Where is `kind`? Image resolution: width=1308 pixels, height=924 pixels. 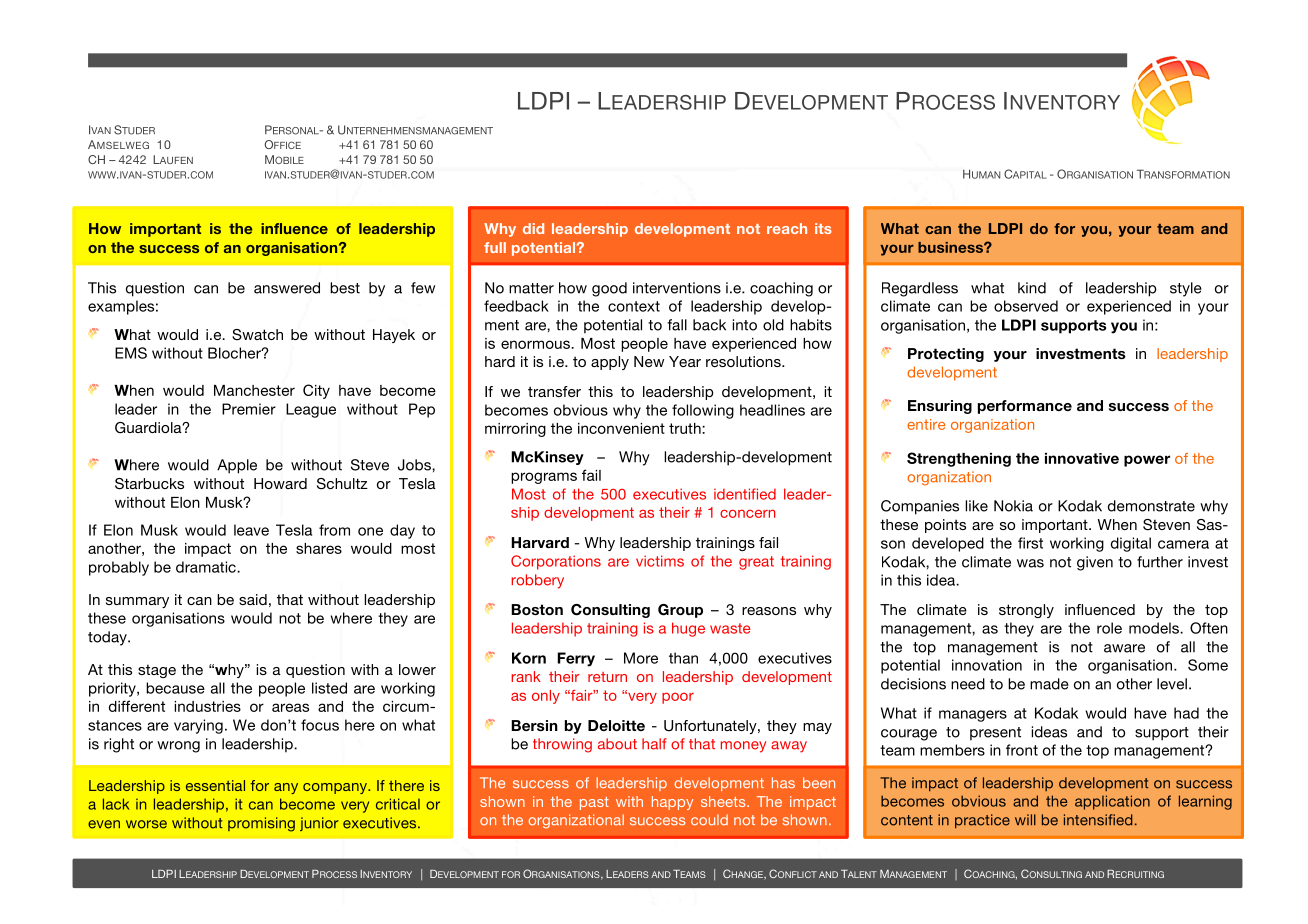
kind is located at coordinates (1032, 288).
